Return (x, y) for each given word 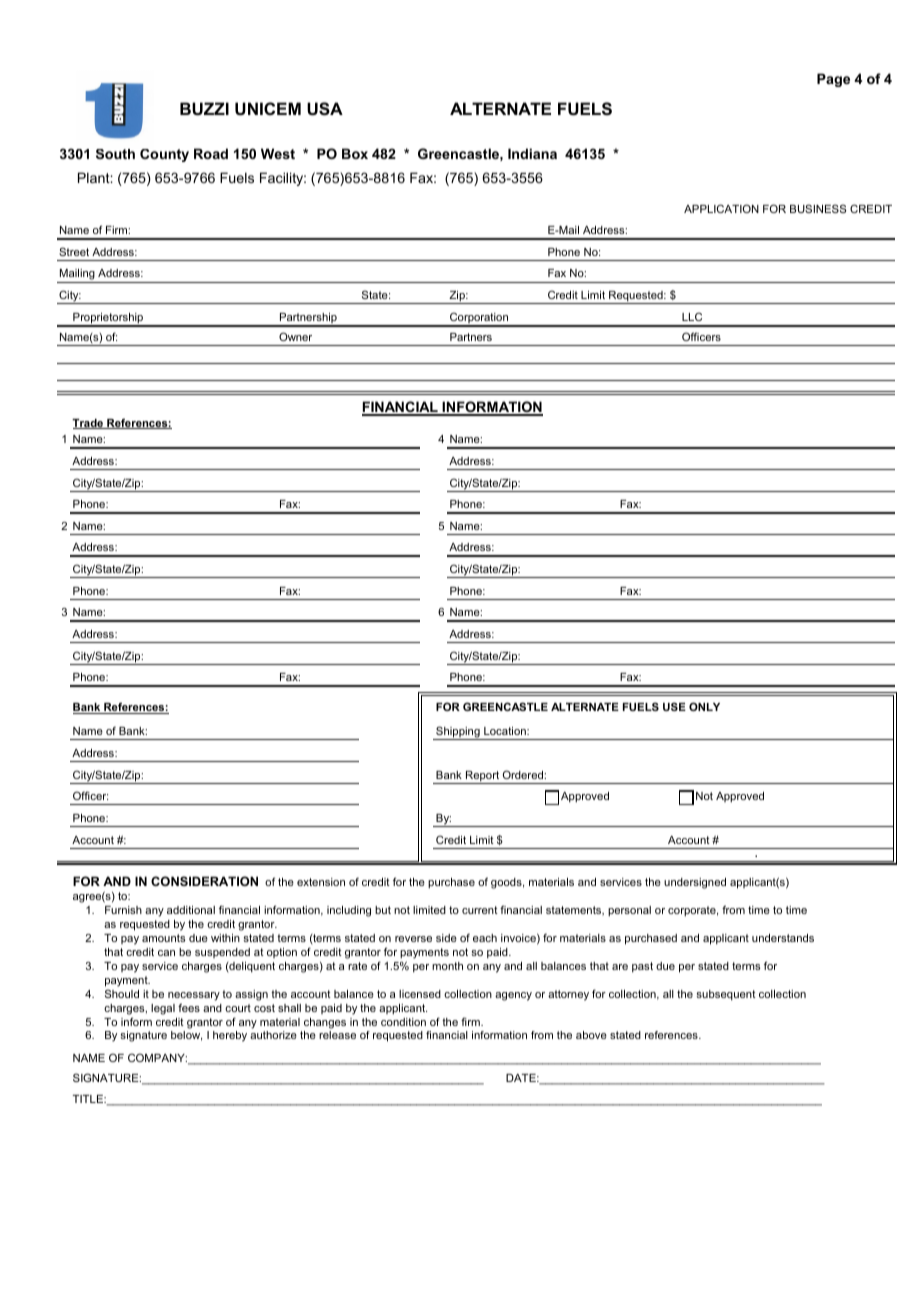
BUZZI (204, 108)
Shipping (458, 733)
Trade (89, 424)
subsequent (726, 995)
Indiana (532, 153)
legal (163, 1009)
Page (833, 80)
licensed (420, 994)
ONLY (704, 706)
